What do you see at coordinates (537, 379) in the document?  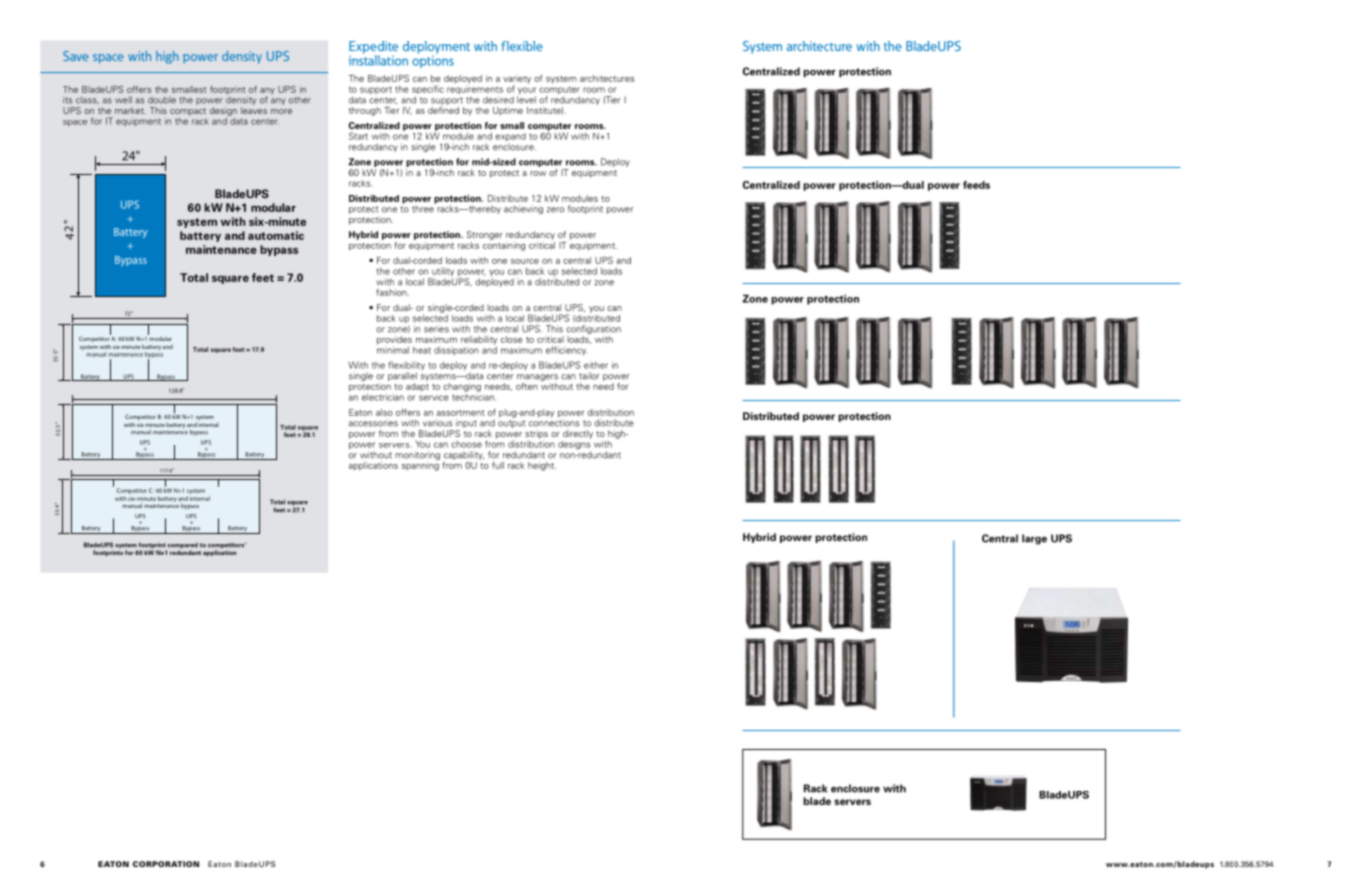 I see `managers` at bounding box center [537, 379].
